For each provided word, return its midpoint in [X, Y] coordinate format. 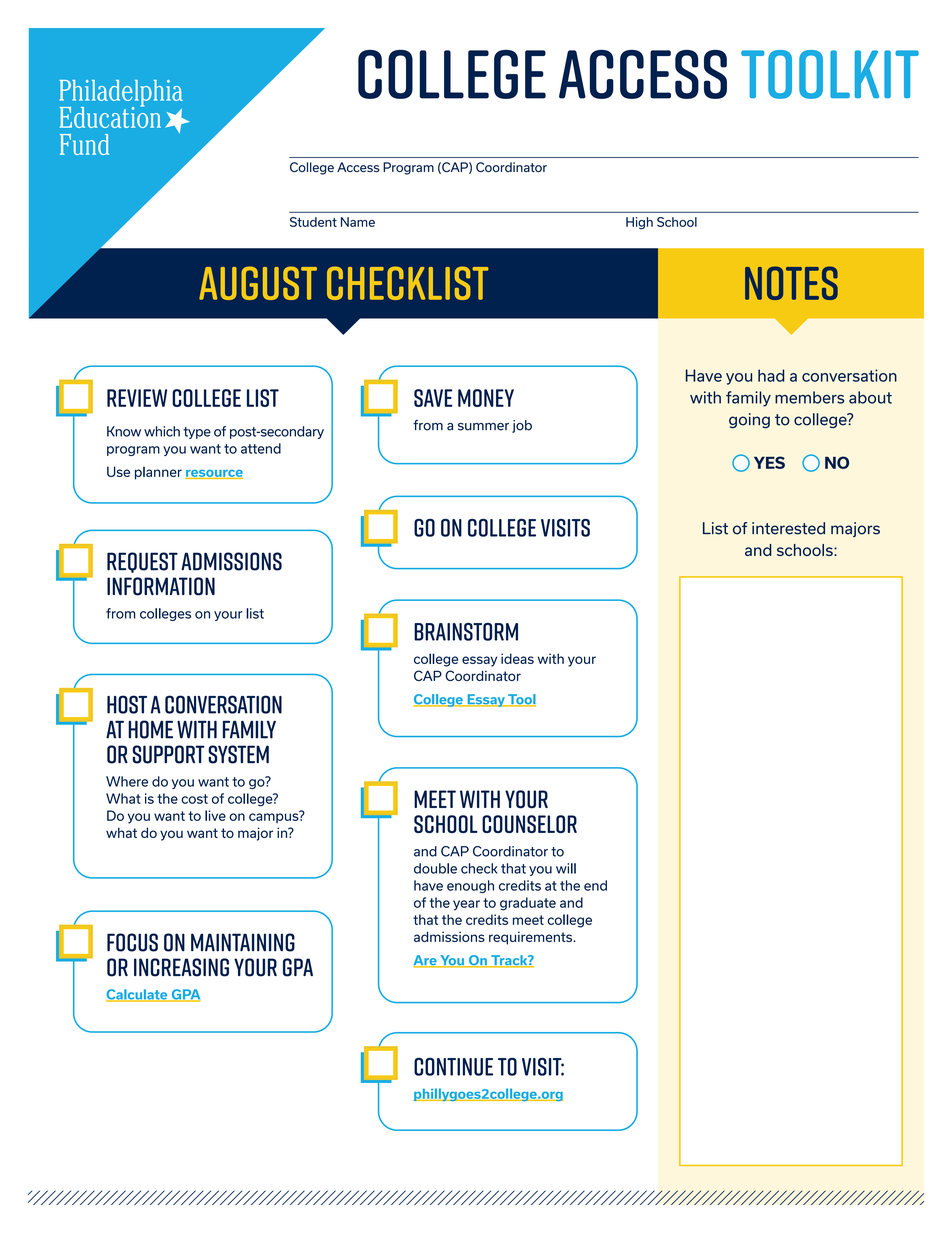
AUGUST [258, 283]
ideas [517, 658]
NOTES [791, 283]
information [161, 586]
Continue [453, 1067]
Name [358, 222]
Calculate [138, 995]
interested [788, 528]
